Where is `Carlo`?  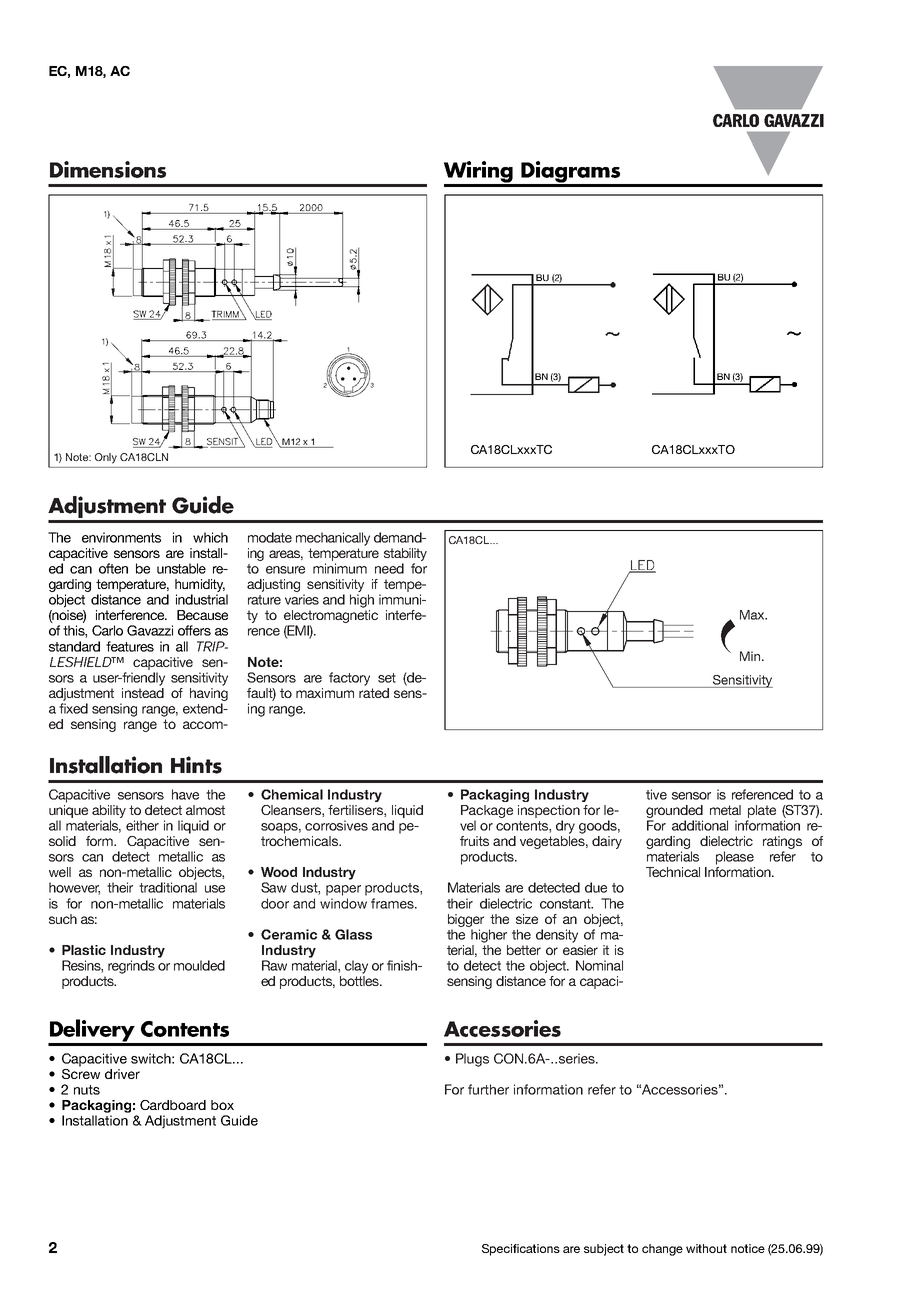
Carlo is located at coordinates (107, 630).
